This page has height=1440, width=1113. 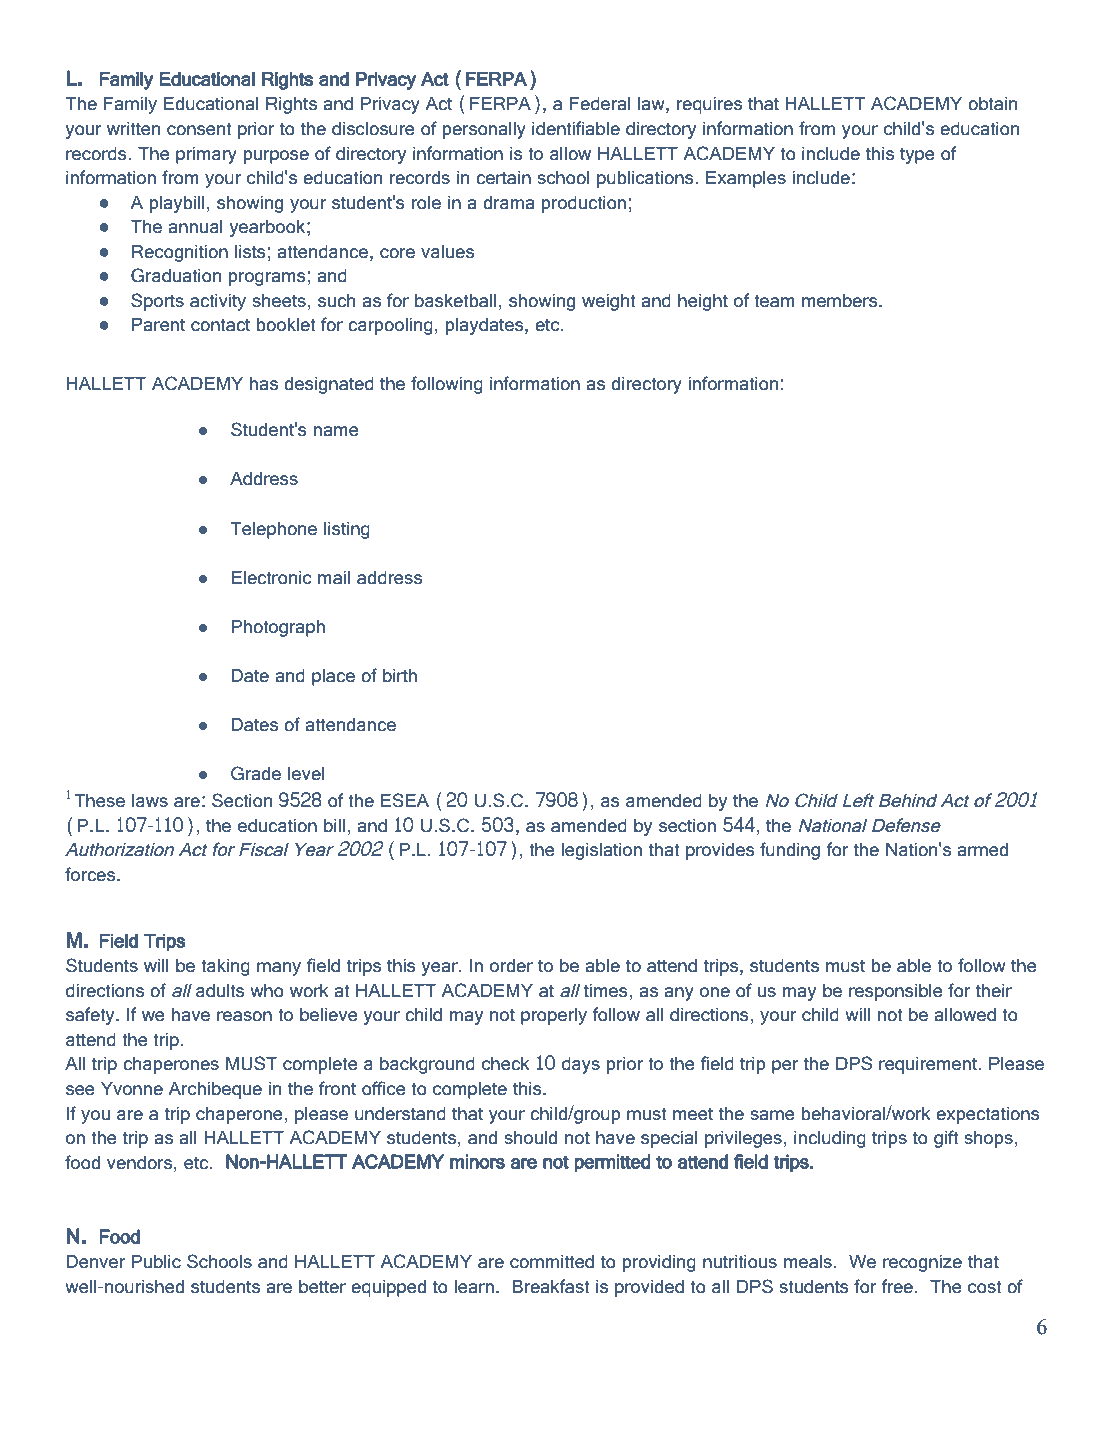 What do you see at coordinates (484, 130) in the page?
I see `personally` at bounding box center [484, 130].
